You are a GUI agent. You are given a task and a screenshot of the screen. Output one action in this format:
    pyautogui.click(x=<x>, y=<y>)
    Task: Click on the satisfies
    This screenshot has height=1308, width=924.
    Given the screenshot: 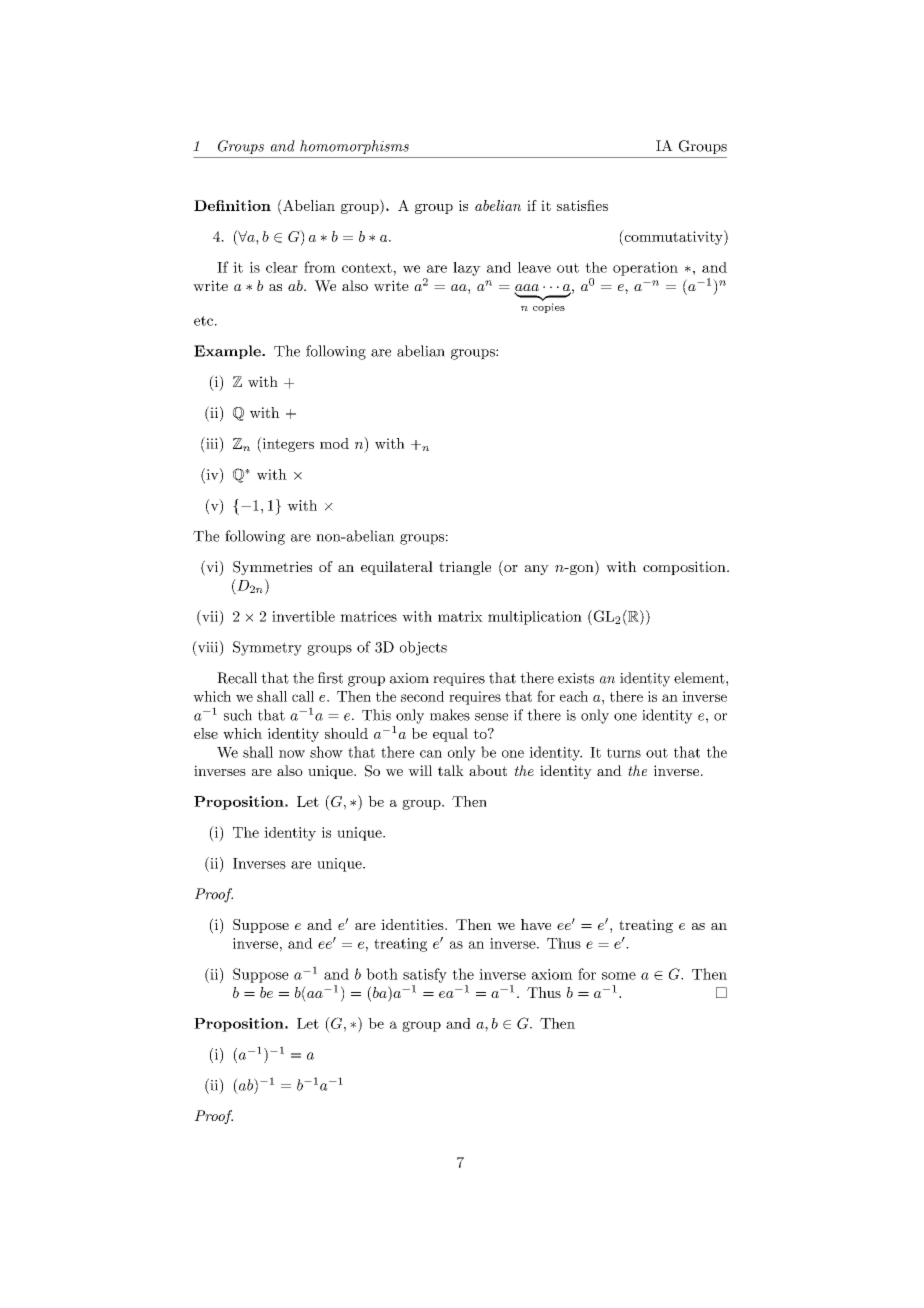 What is the action you would take?
    pyautogui.click(x=582, y=205)
